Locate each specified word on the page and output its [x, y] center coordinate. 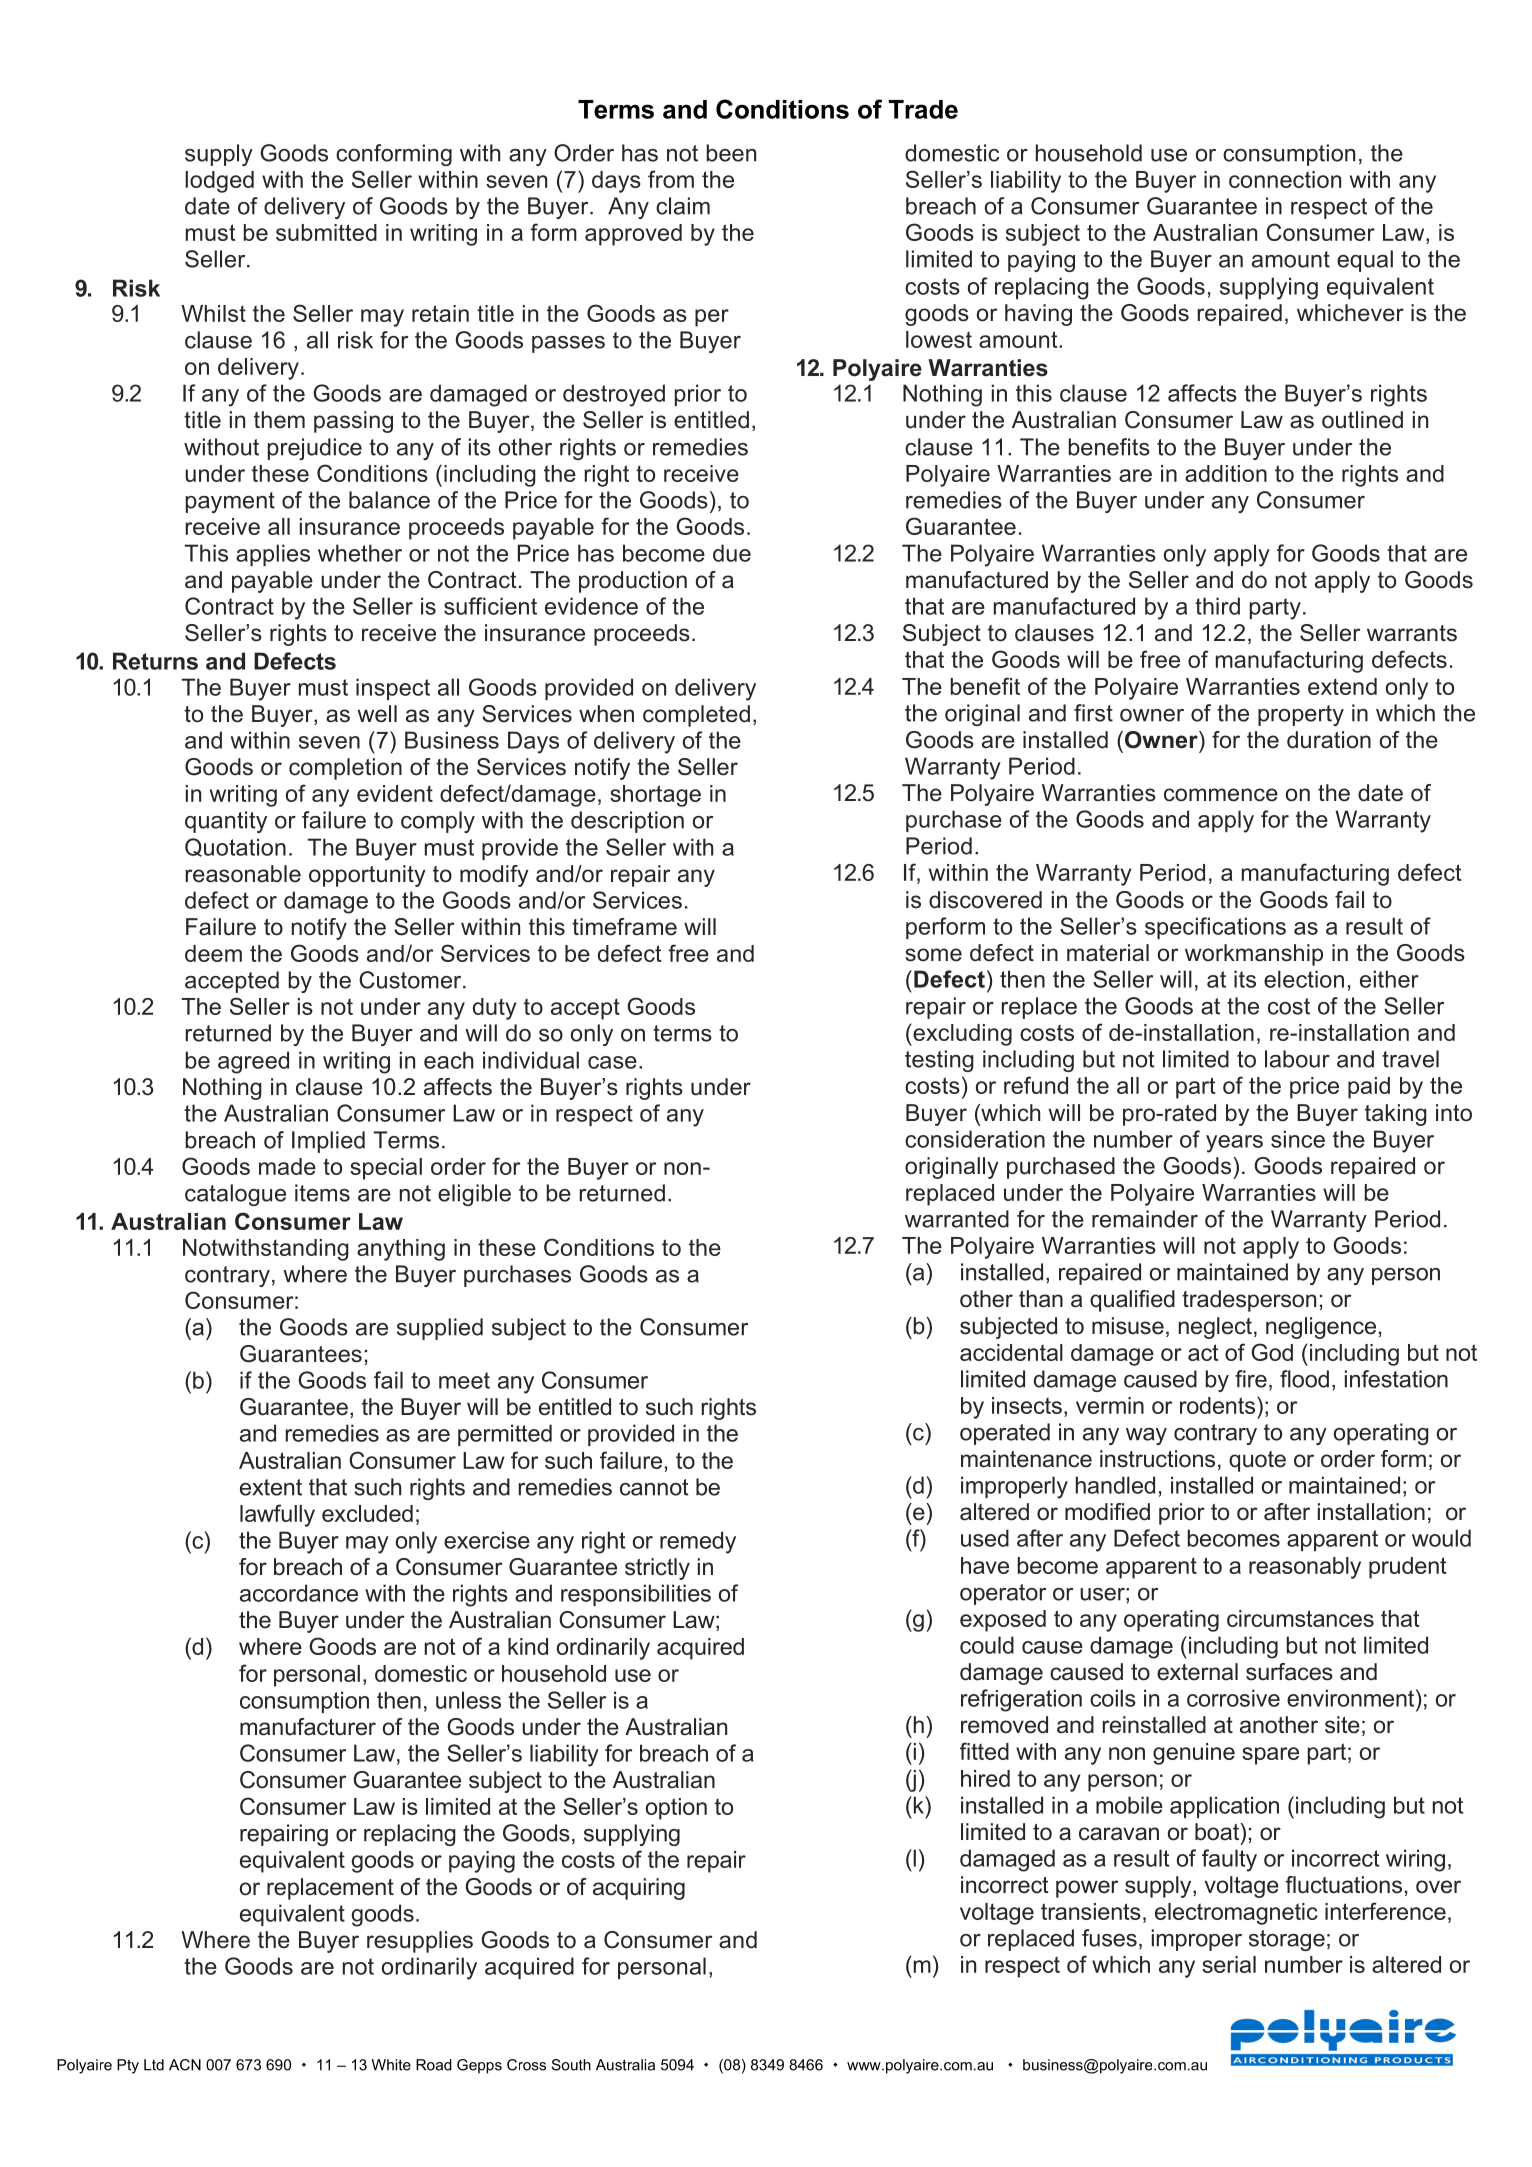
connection [1285, 179]
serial [1229, 1964]
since [1298, 1139]
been [731, 153]
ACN [185, 2065]
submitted [326, 232]
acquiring [639, 1889]
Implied [328, 1142]
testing [939, 1061]
